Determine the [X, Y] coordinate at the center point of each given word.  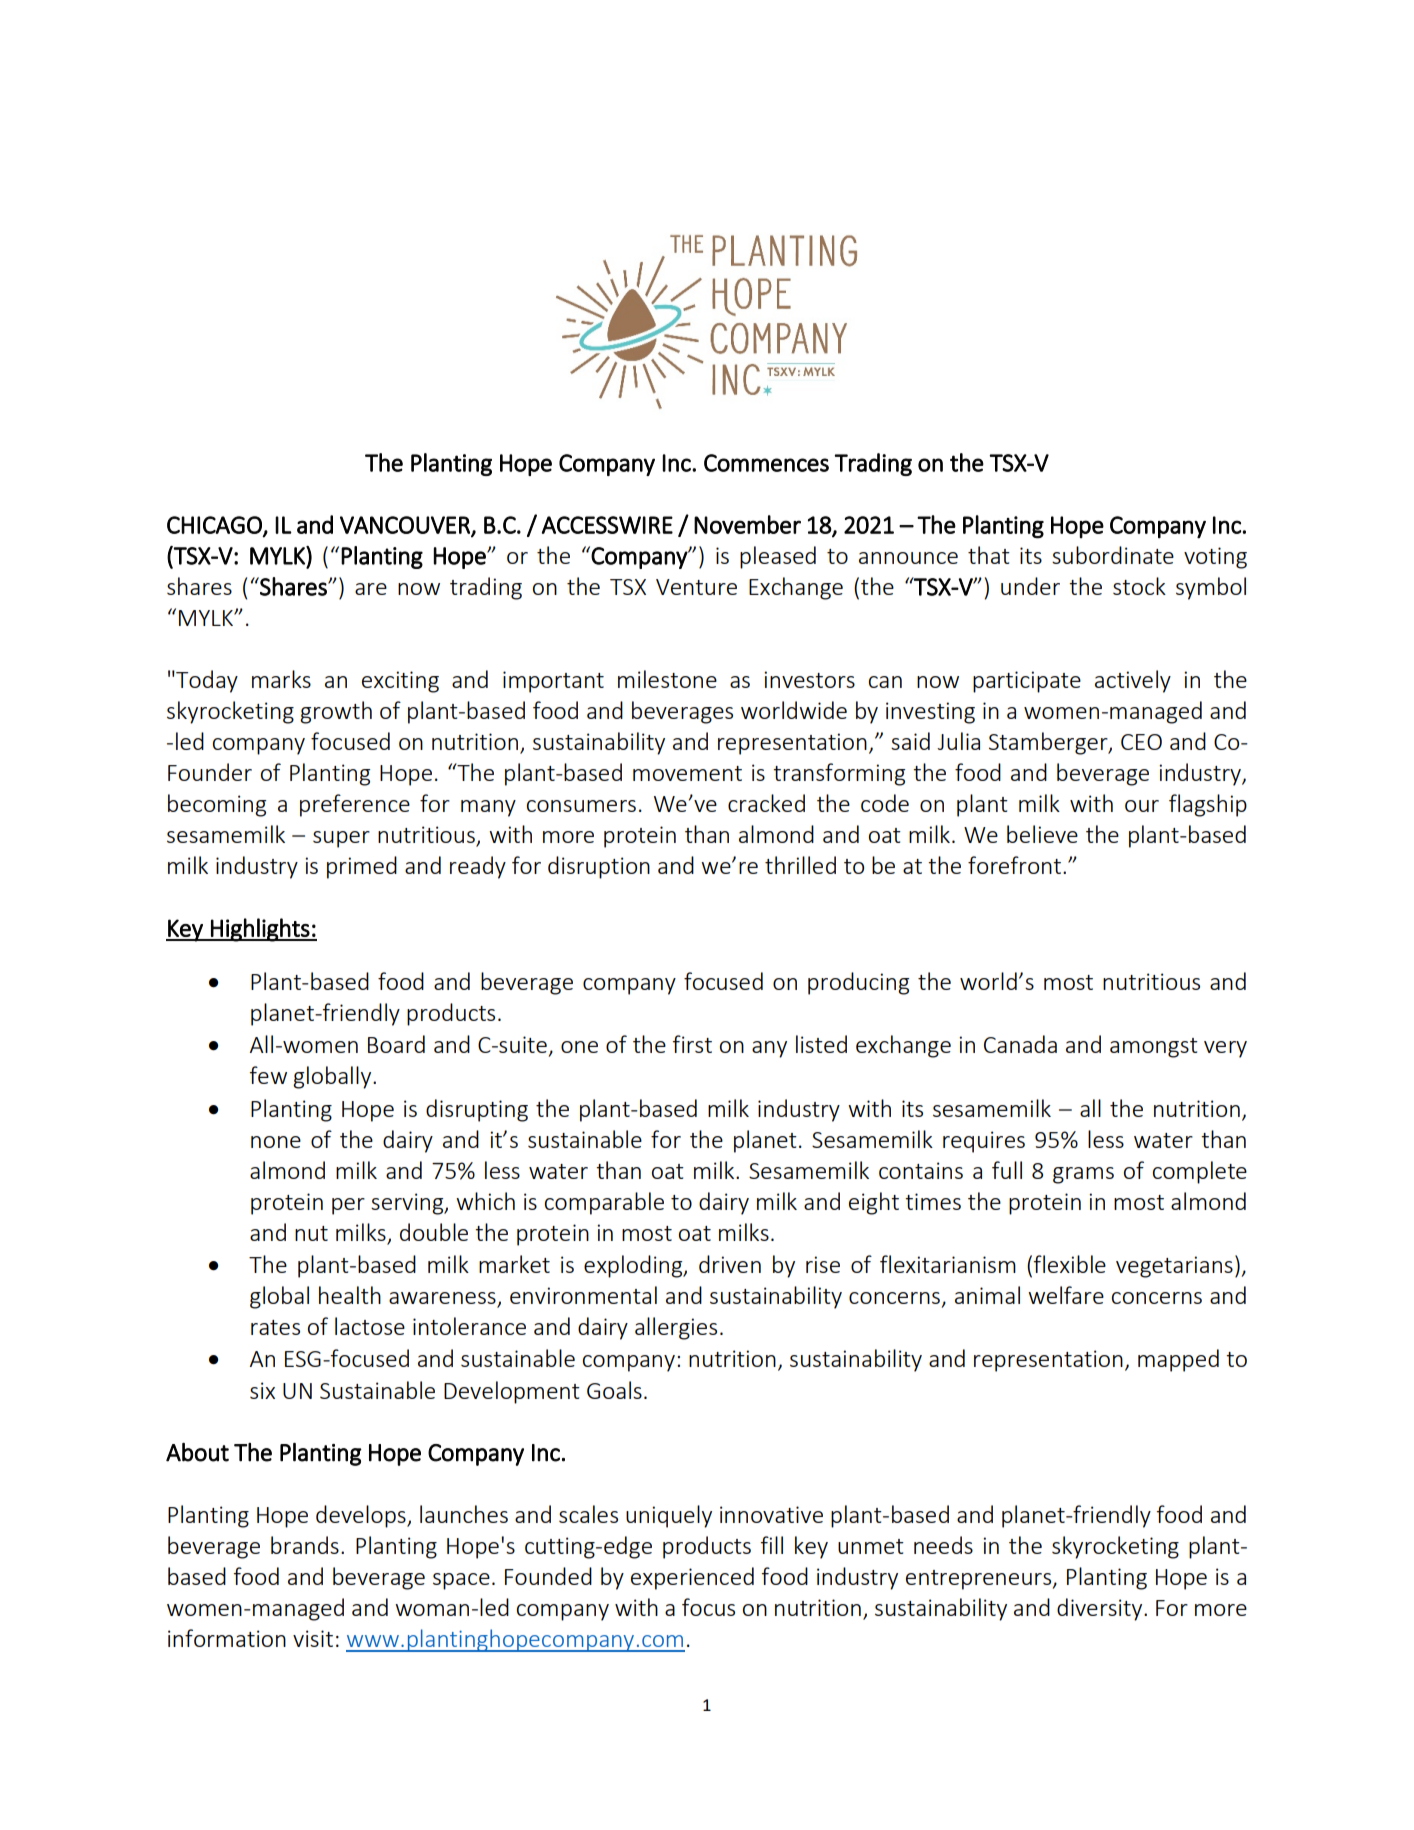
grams [1083, 1175]
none [276, 1142]
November [747, 524]
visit [313, 1638]
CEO [1141, 742]
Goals [614, 1390]
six [262, 1390]
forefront [1014, 865]
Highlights [260, 930]
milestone [667, 679]
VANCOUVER [406, 526]
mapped [1178, 1360]
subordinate [1113, 555]
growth [336, 712]
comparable [604, 1203]
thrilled [800, 865]
